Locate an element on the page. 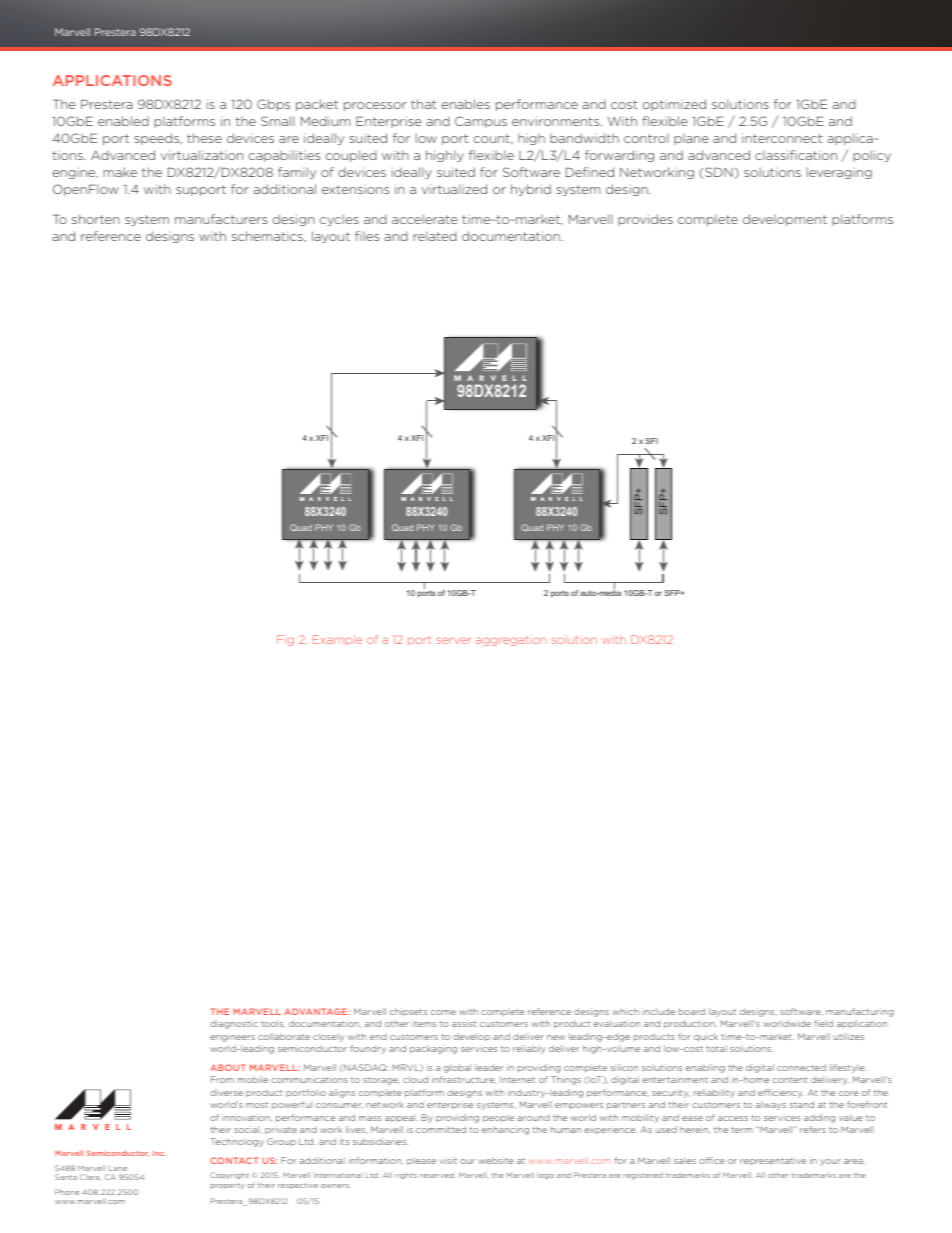 The height and width of the image is (1233, 952). aggregation is located at coordinates (511, 640).
